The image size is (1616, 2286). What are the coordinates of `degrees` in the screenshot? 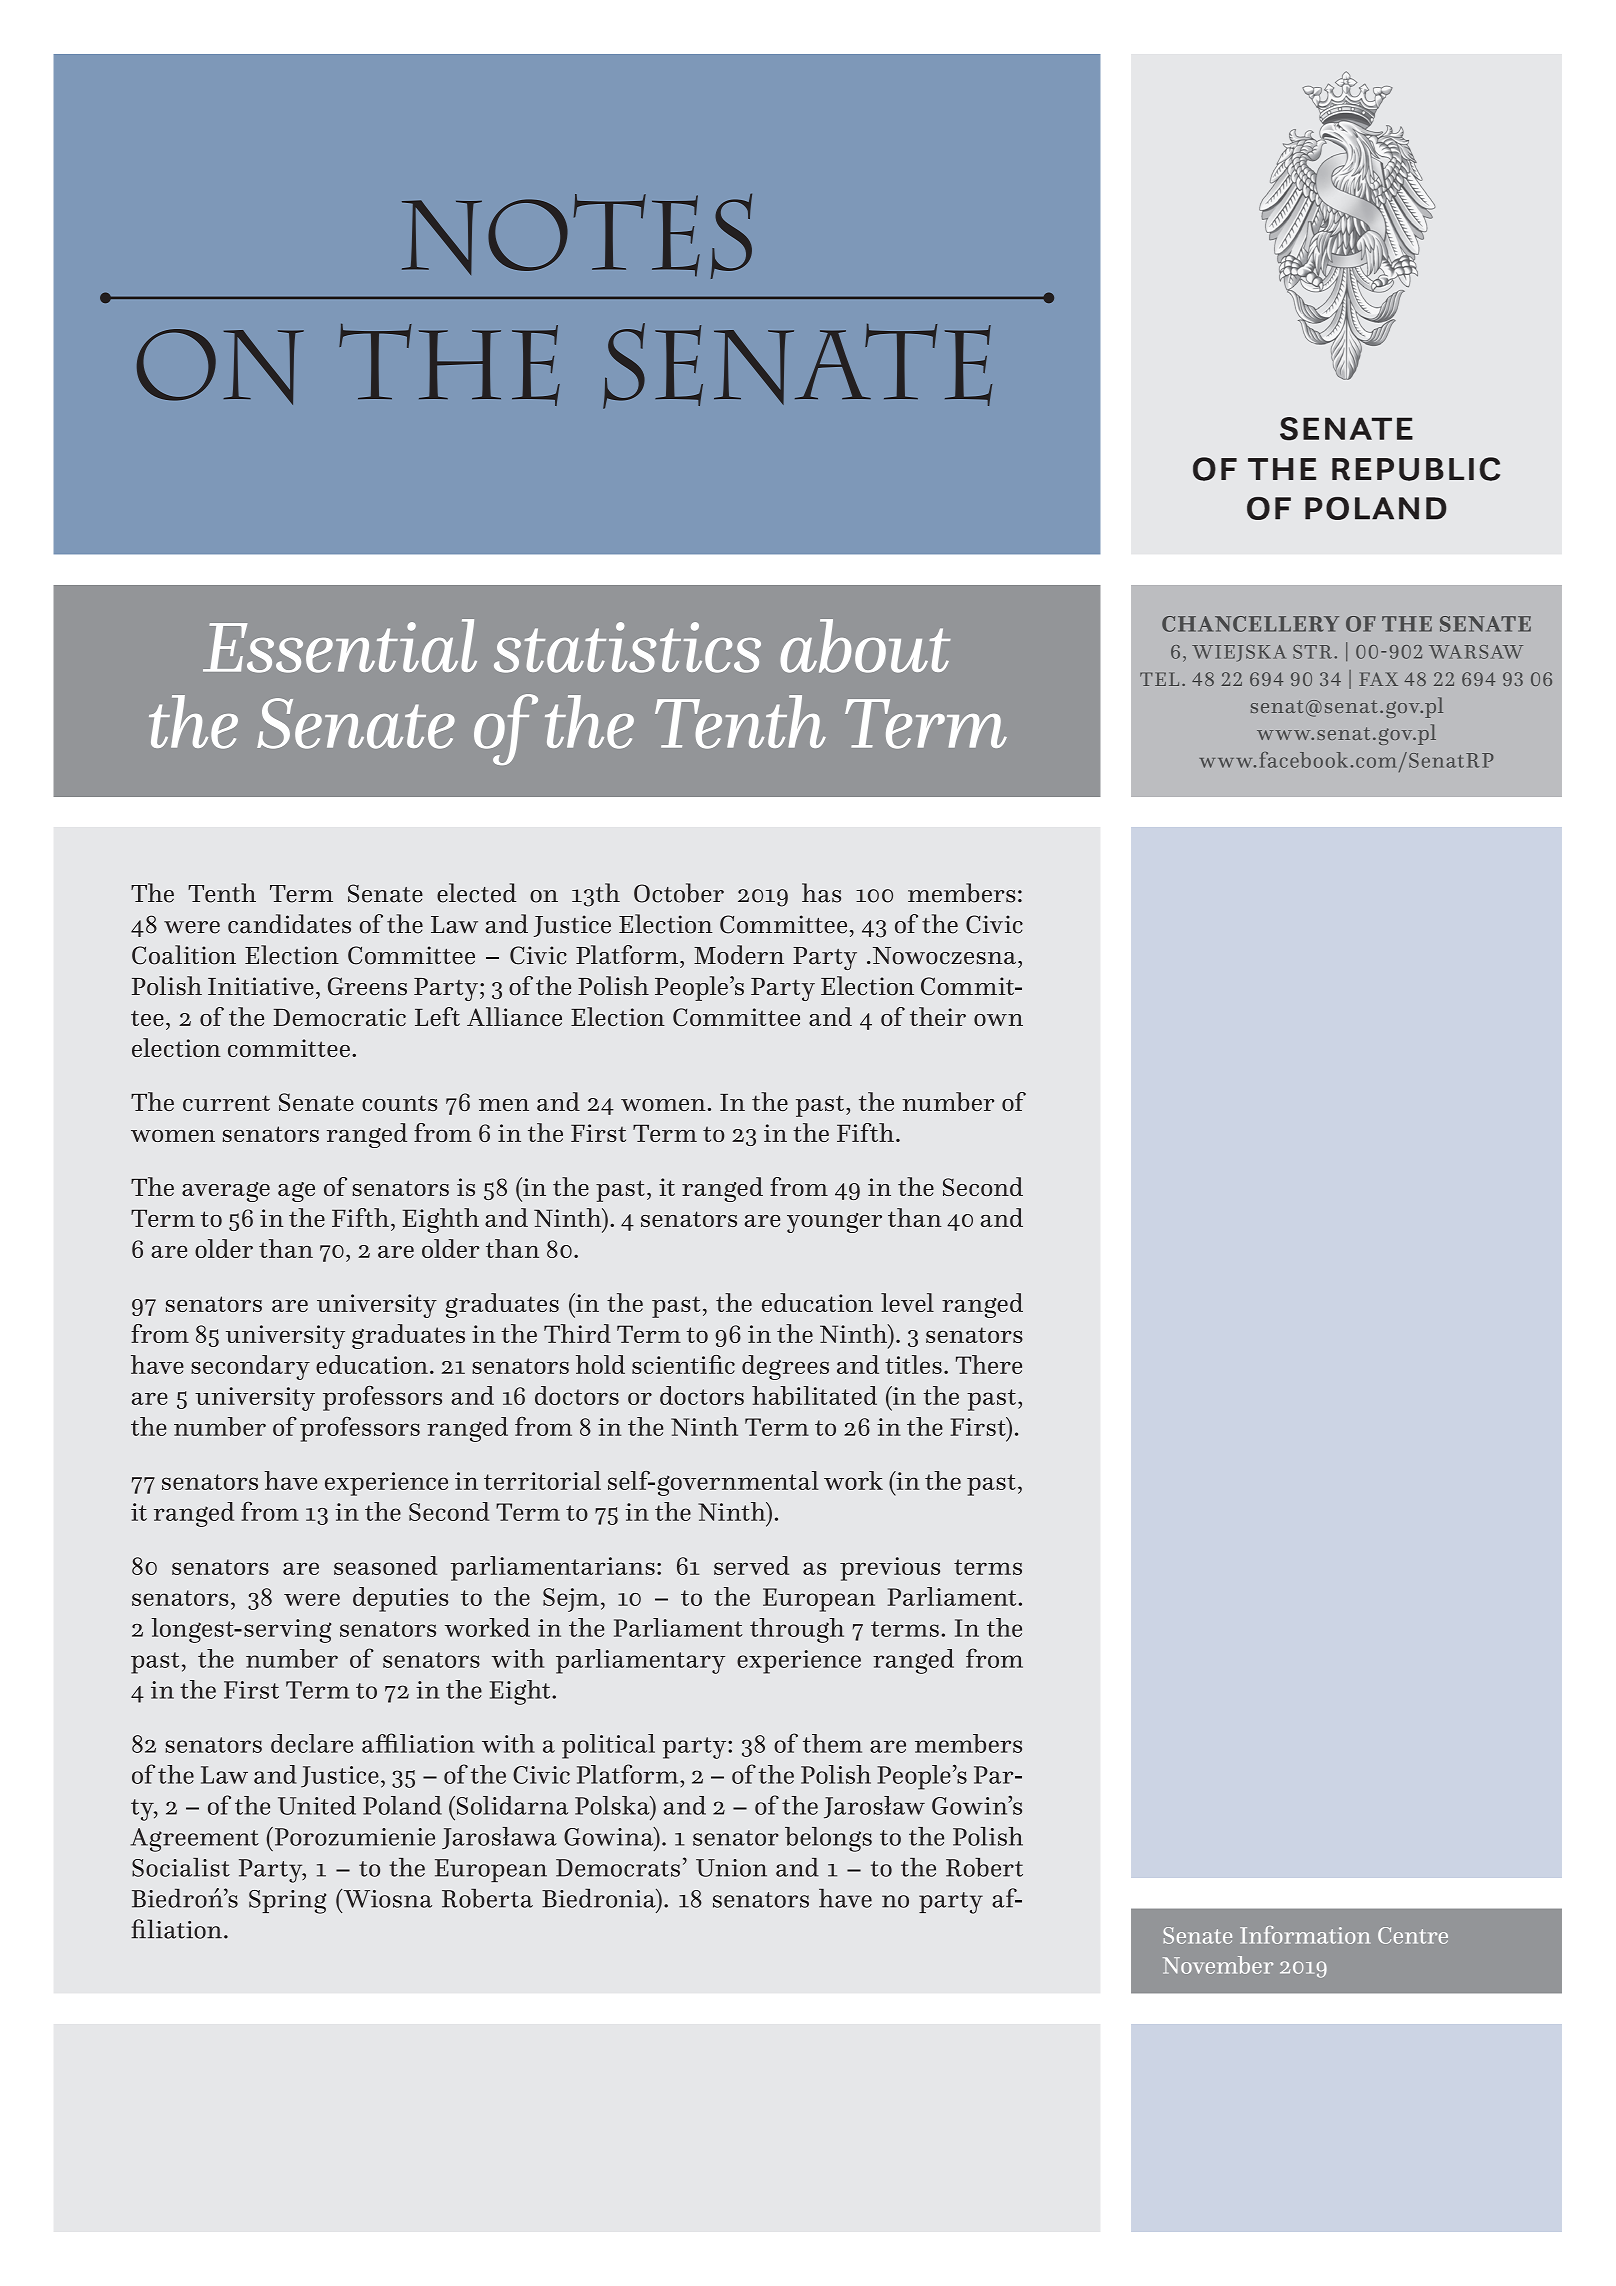 It's located at (785, 1367).
